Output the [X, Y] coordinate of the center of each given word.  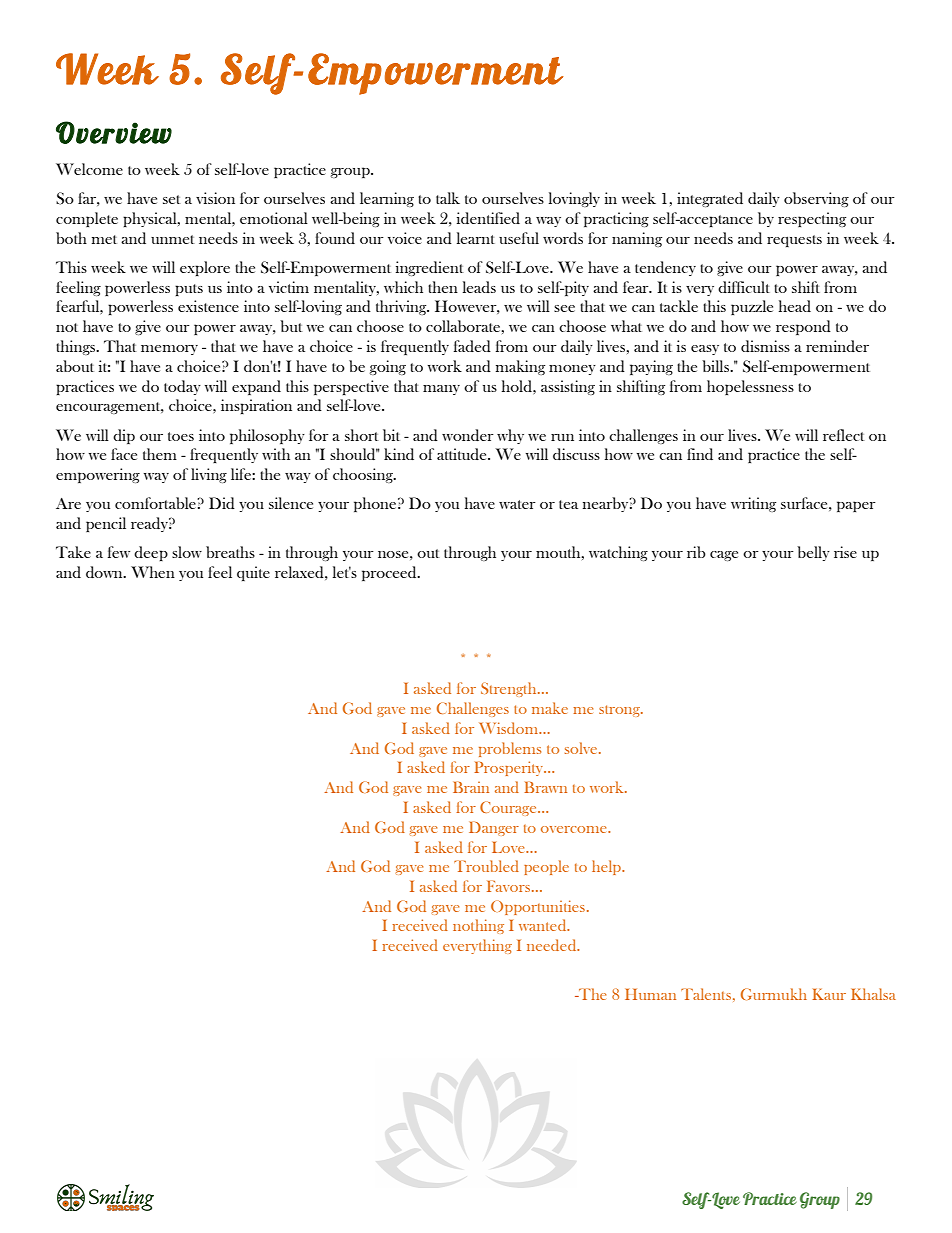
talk [448, 198]
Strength [510, 689]
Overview [114, 132]
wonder [468, 435]
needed [553, 945]
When [153, 572]
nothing [478, 926]
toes [181, 436]
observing [816, 199]
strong [620, 711]
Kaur [829, 994]
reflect [844, 435]
